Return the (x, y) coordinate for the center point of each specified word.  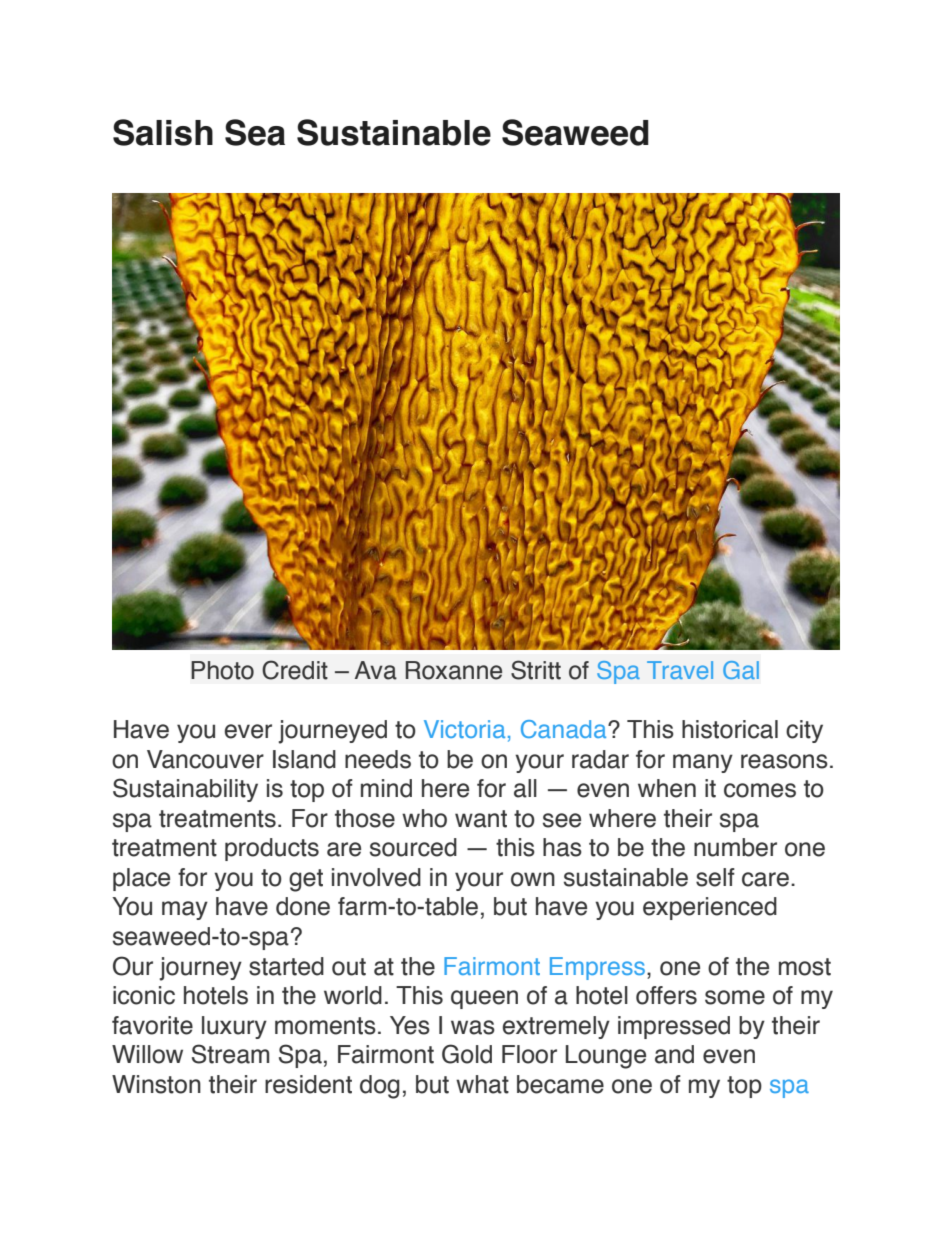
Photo (222, 670)
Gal (741, 670)
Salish (163, 132)
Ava (376, 670)
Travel (680, 670)
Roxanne (454, 670)
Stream (230, 1054)
